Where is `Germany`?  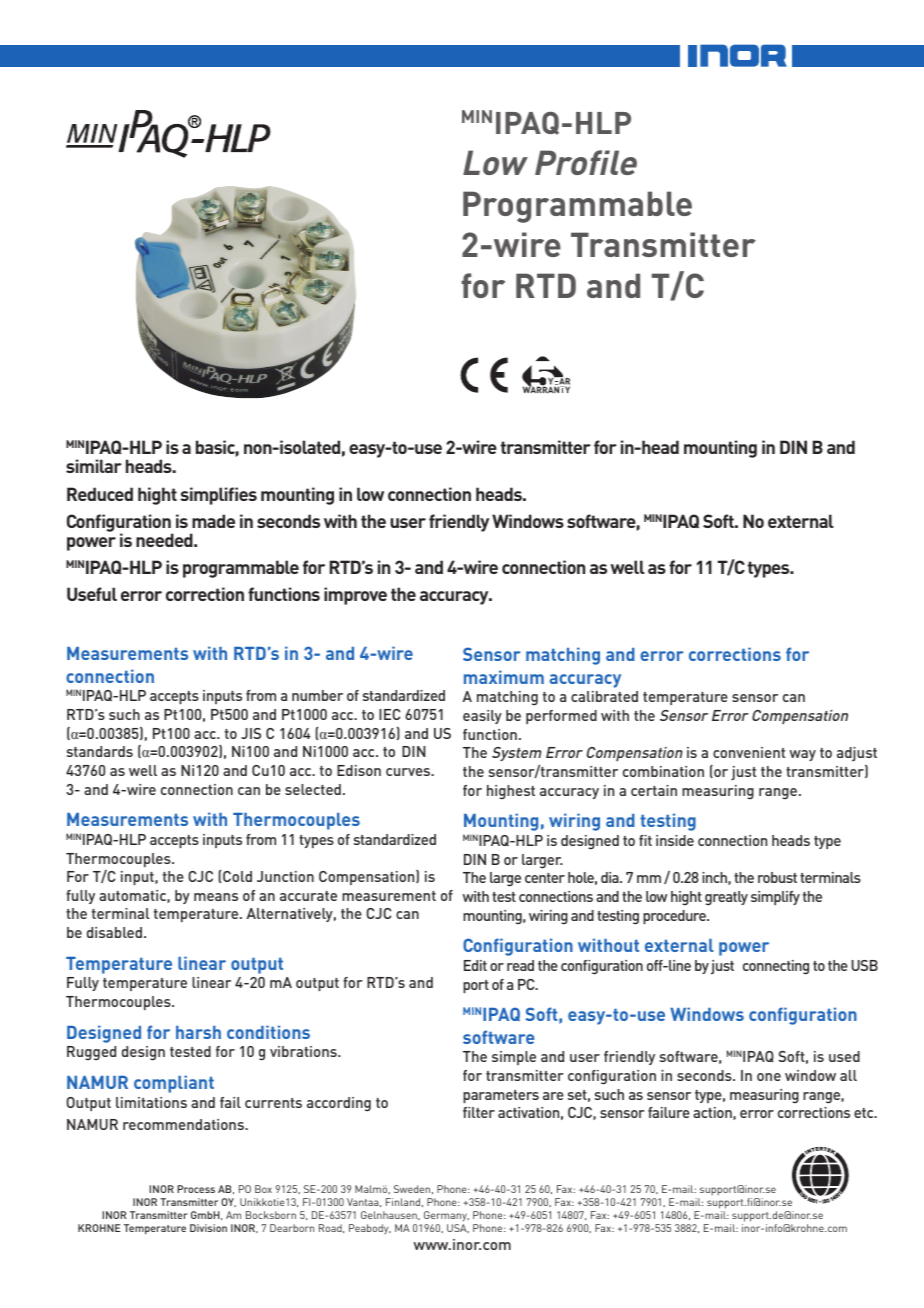
Germany is located at coordinates (446, 1216).
